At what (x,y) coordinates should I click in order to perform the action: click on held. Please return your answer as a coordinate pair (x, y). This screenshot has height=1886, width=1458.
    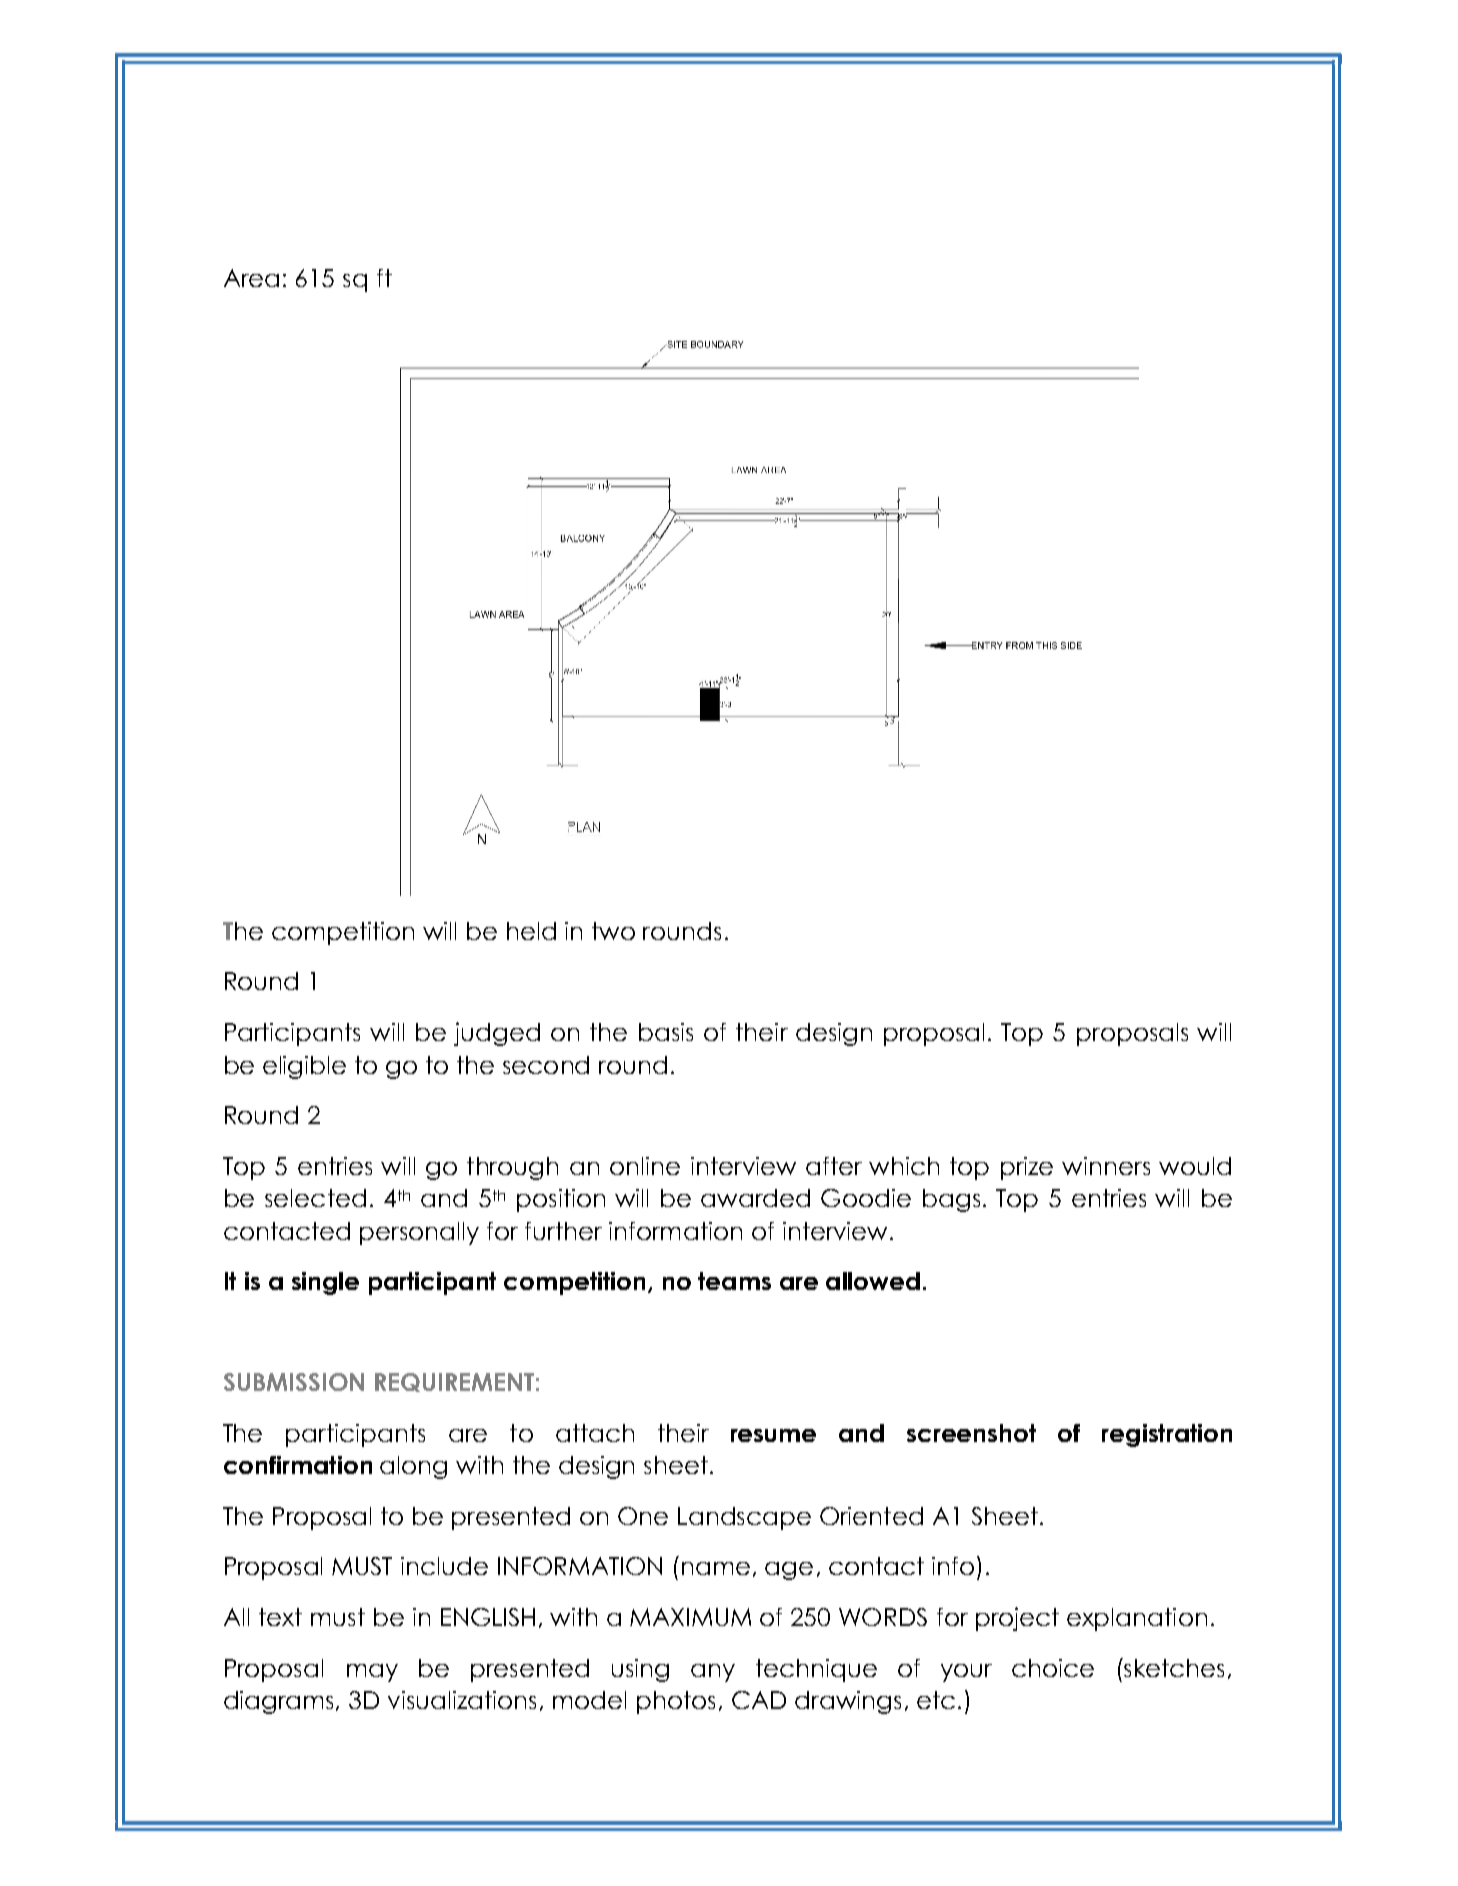
    Looking at the image, I should click on (531, 931).
